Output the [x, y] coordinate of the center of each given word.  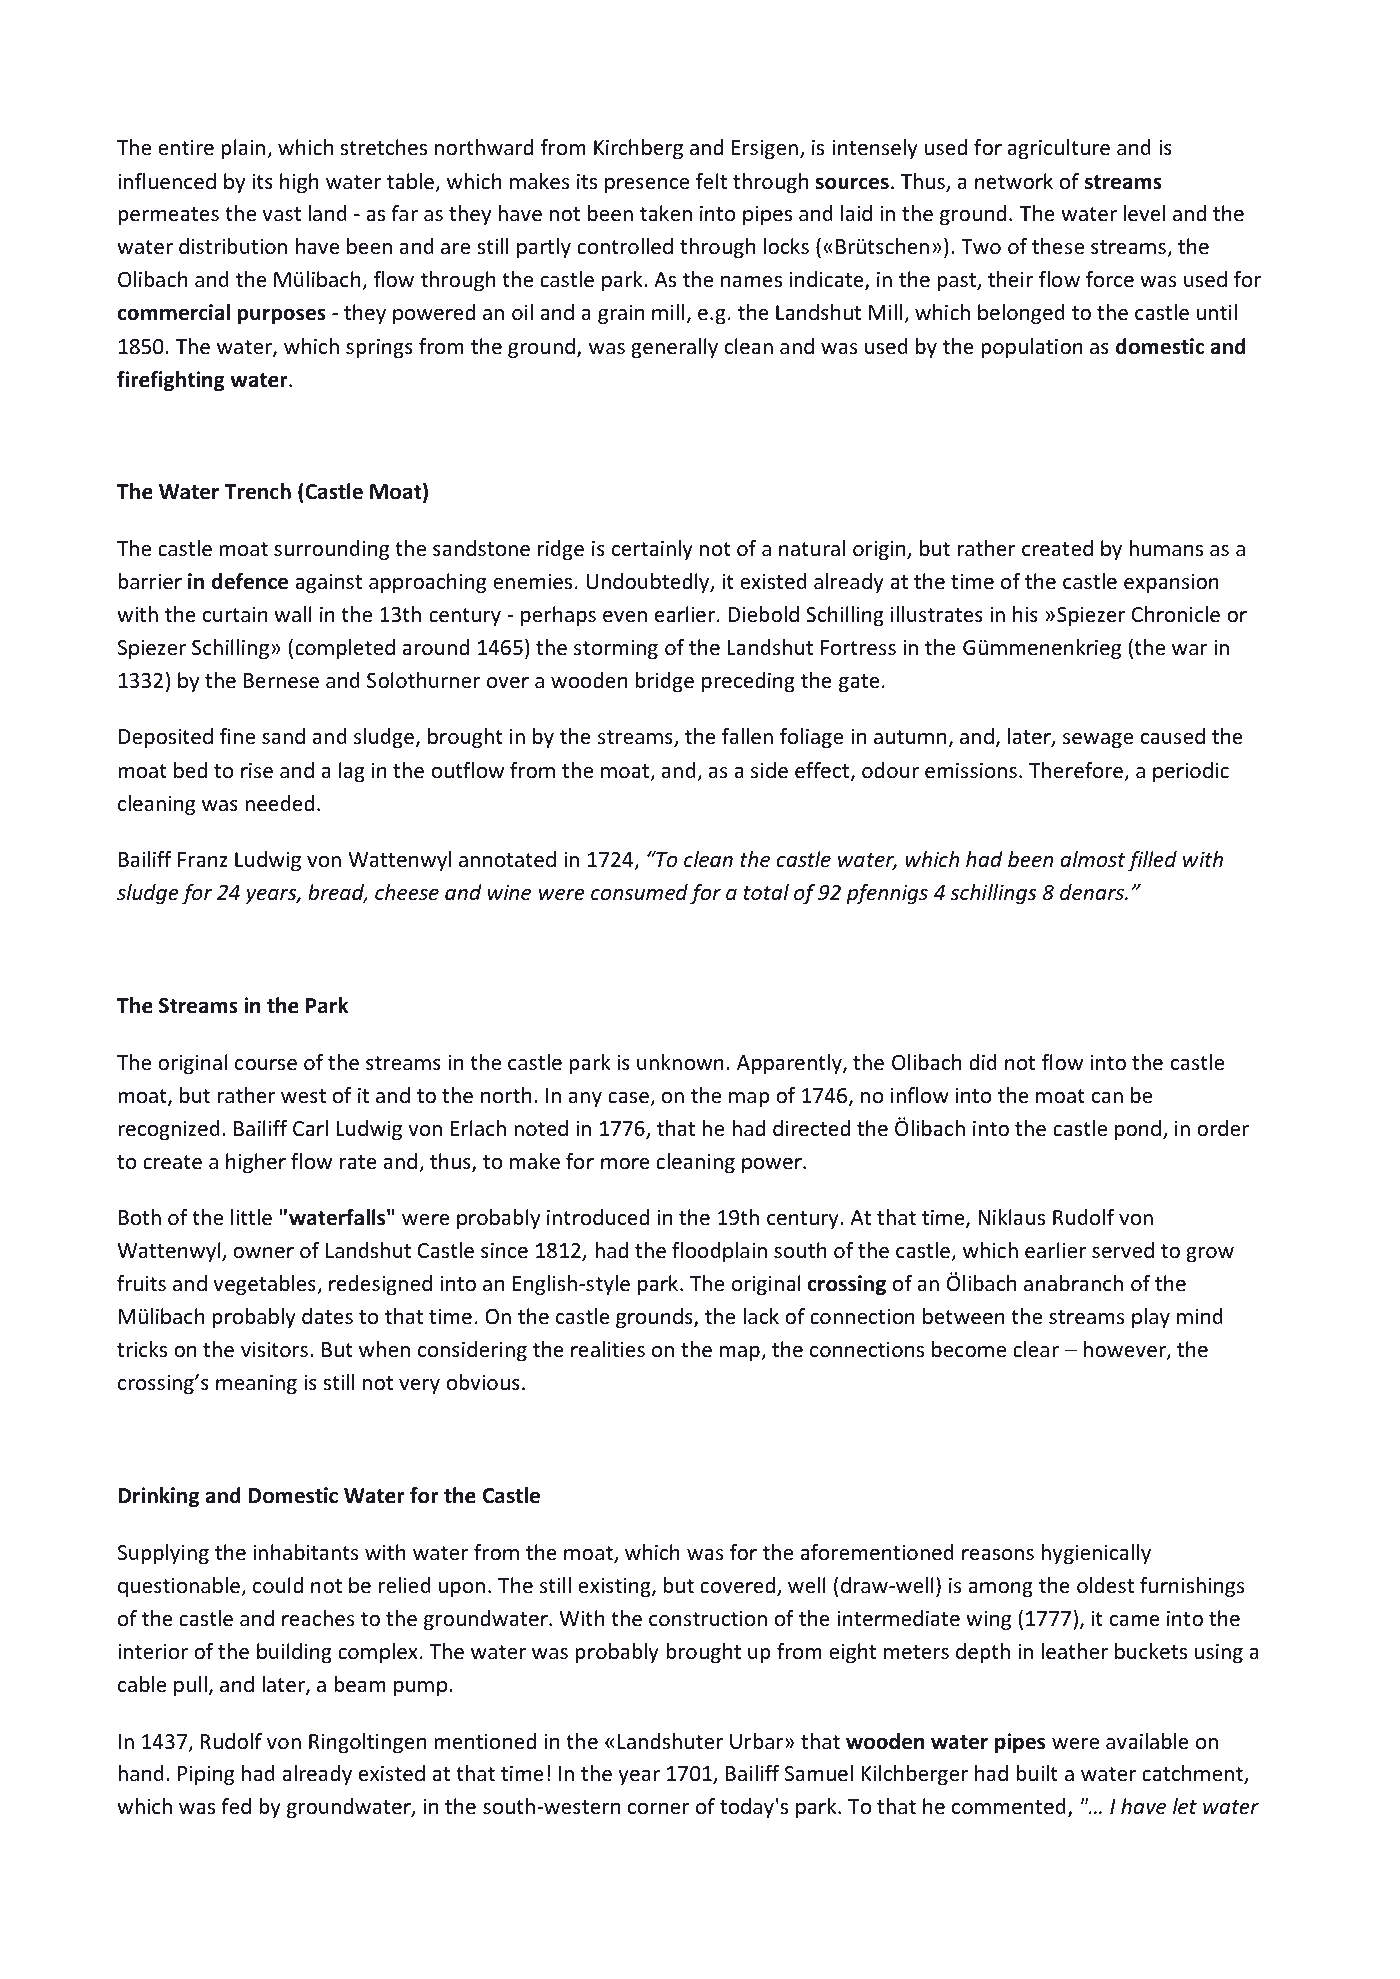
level [1144, 213]
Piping [206, 1775]
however [1126, 1350]
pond [1138, 1130]
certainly [652, 550]
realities [608, 1349]
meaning [256, 1384]
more [625, 1164]
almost [1092, 859]
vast [281, 214]
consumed [639, 892]
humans [1166, 548]
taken [666, 213]
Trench [258, 491]
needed [279, 803]
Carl [310, 1128]
